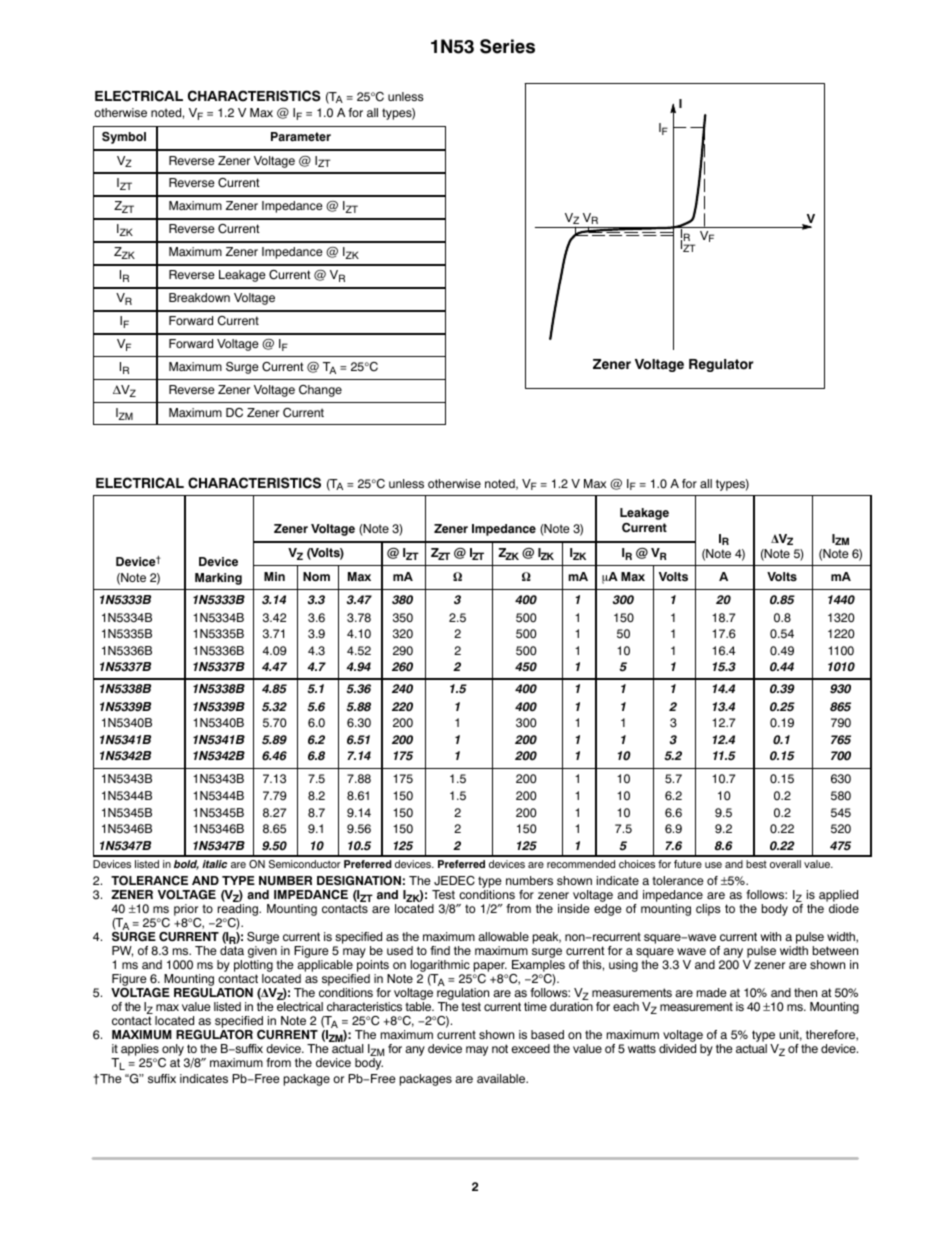 Image resolution: width=952 pixels, height=1233 pixels. Describe the element at coordinates (218, 579) in the document. I see `Marking` at that location.
